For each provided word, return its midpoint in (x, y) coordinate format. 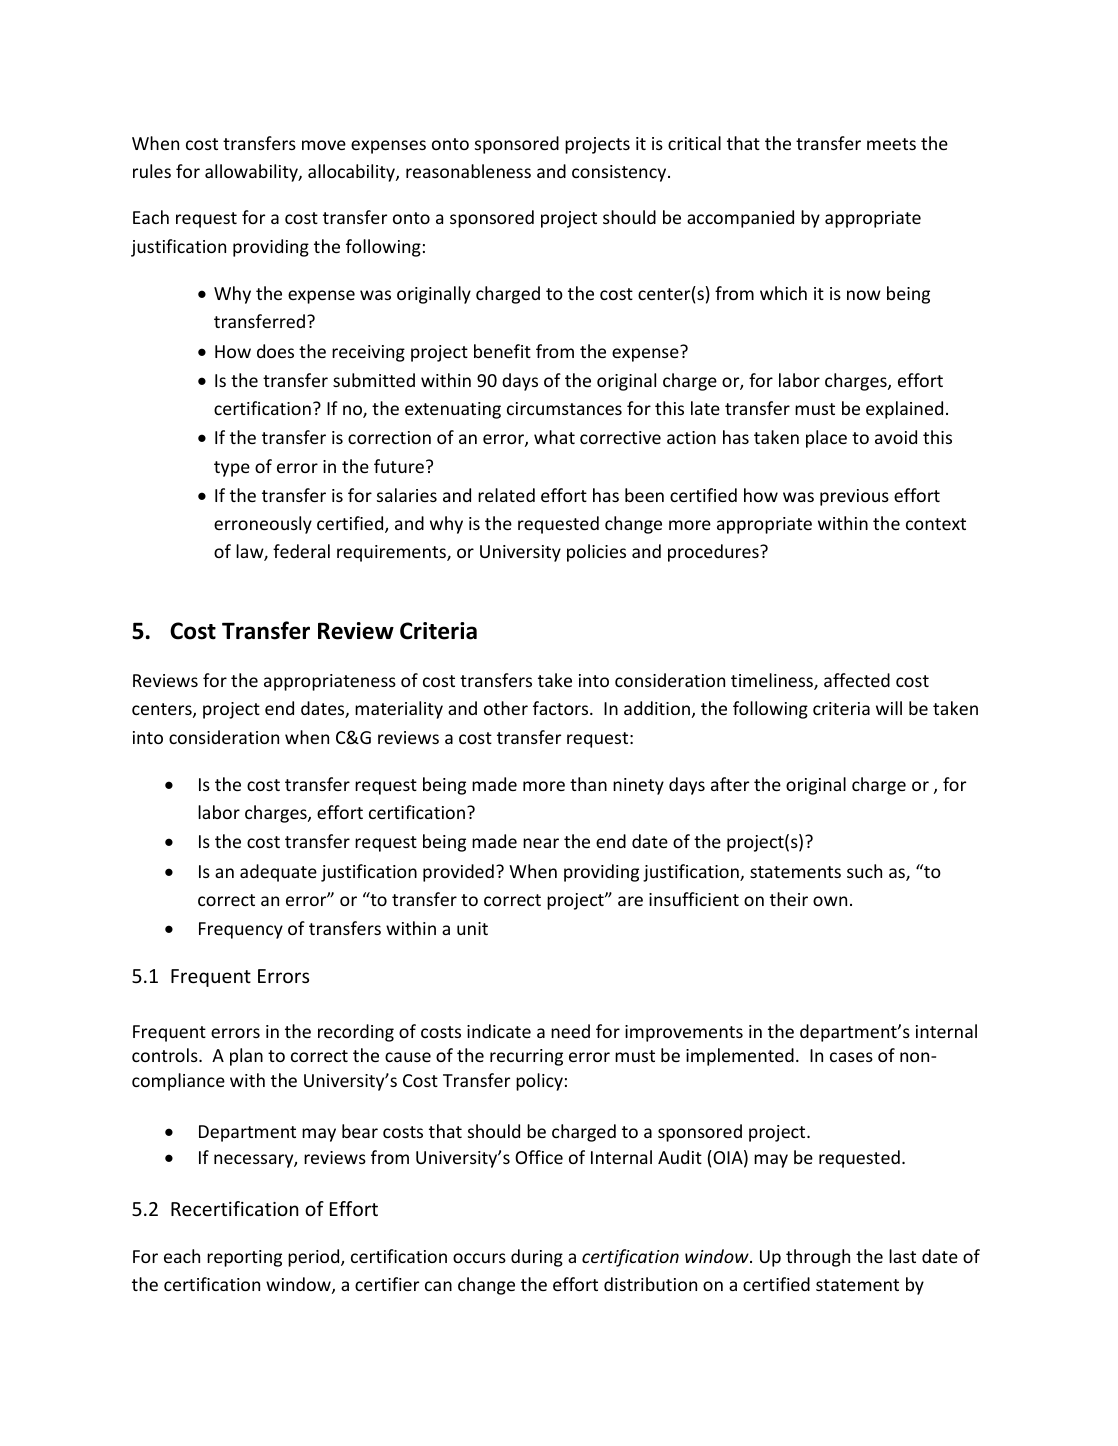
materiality (399, 710)
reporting (244, 1258)
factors (562, 708)
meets (891, 144)
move (324, 145)
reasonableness (468, 171)
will (889, 708)
